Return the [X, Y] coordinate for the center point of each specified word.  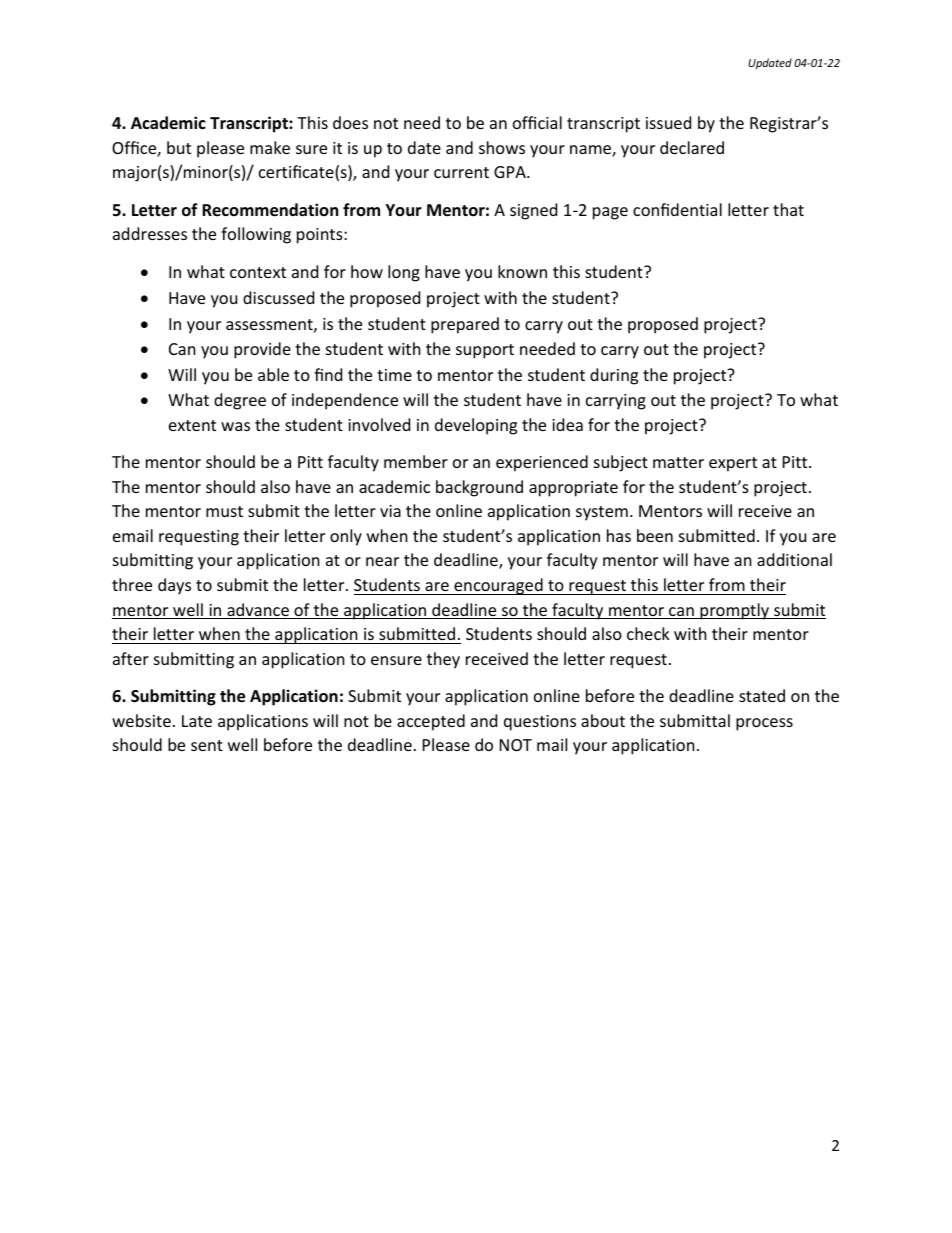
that [788, 209]
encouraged [498, 586]
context [258, 272]
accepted [431, 722]
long [404, 273]
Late [197, 721]
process [764, 724]
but [179, 147]
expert [733, 464]
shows [502, 147]
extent [192, 425]
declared [692, 147]
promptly [734, 611]
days [174, 586]
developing [476, 426]
